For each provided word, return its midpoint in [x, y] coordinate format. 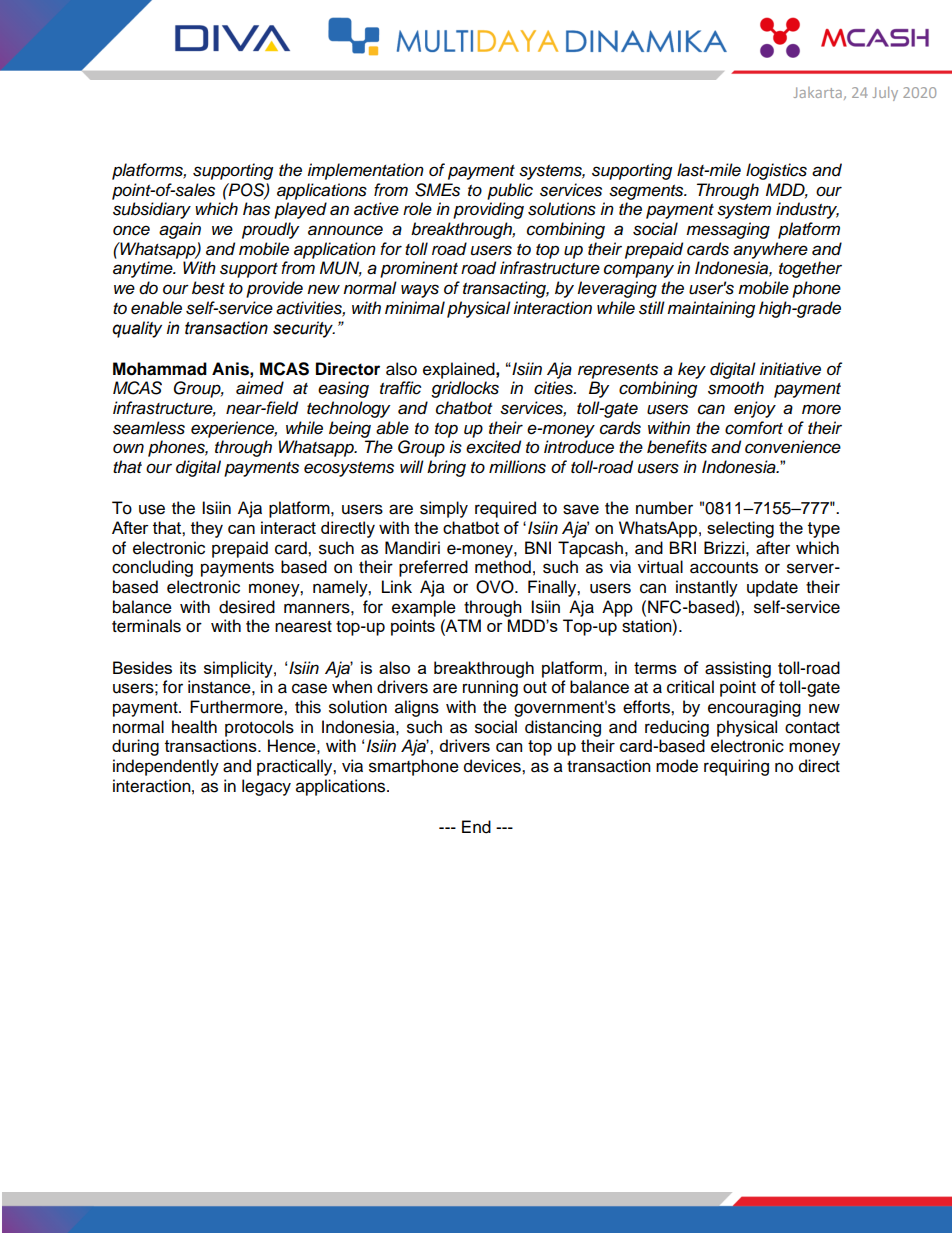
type [824, 530]
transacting [506, 289]
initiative [790, 369]
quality [137, 329]
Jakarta [818, 92]
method [503, 567]
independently [166, 767]
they [207, 529]
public [510, 191]
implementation [365, 171]
